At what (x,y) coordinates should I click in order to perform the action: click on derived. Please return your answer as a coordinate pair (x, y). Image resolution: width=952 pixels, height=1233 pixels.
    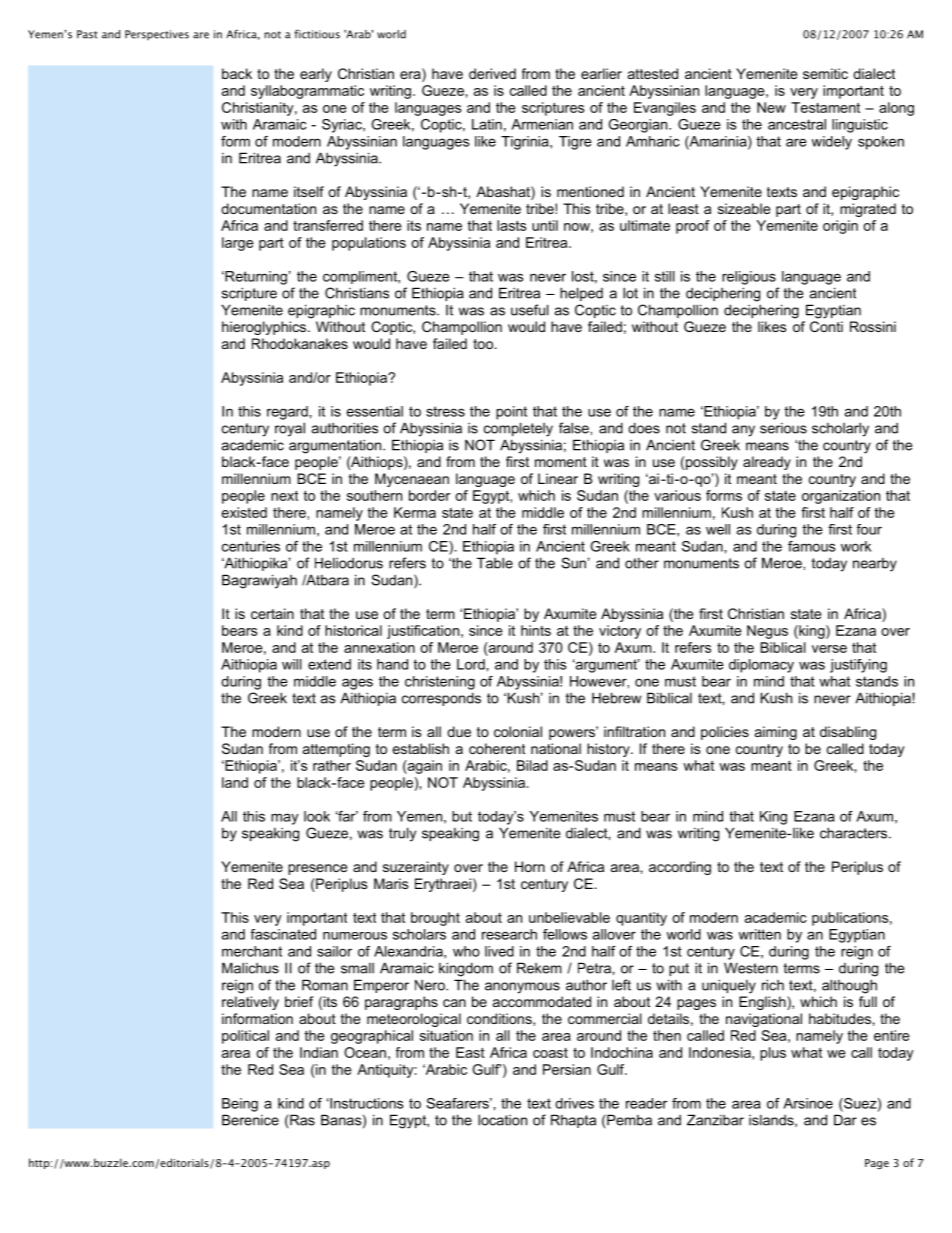
    Looking at the image, I should click on (492, 73).
